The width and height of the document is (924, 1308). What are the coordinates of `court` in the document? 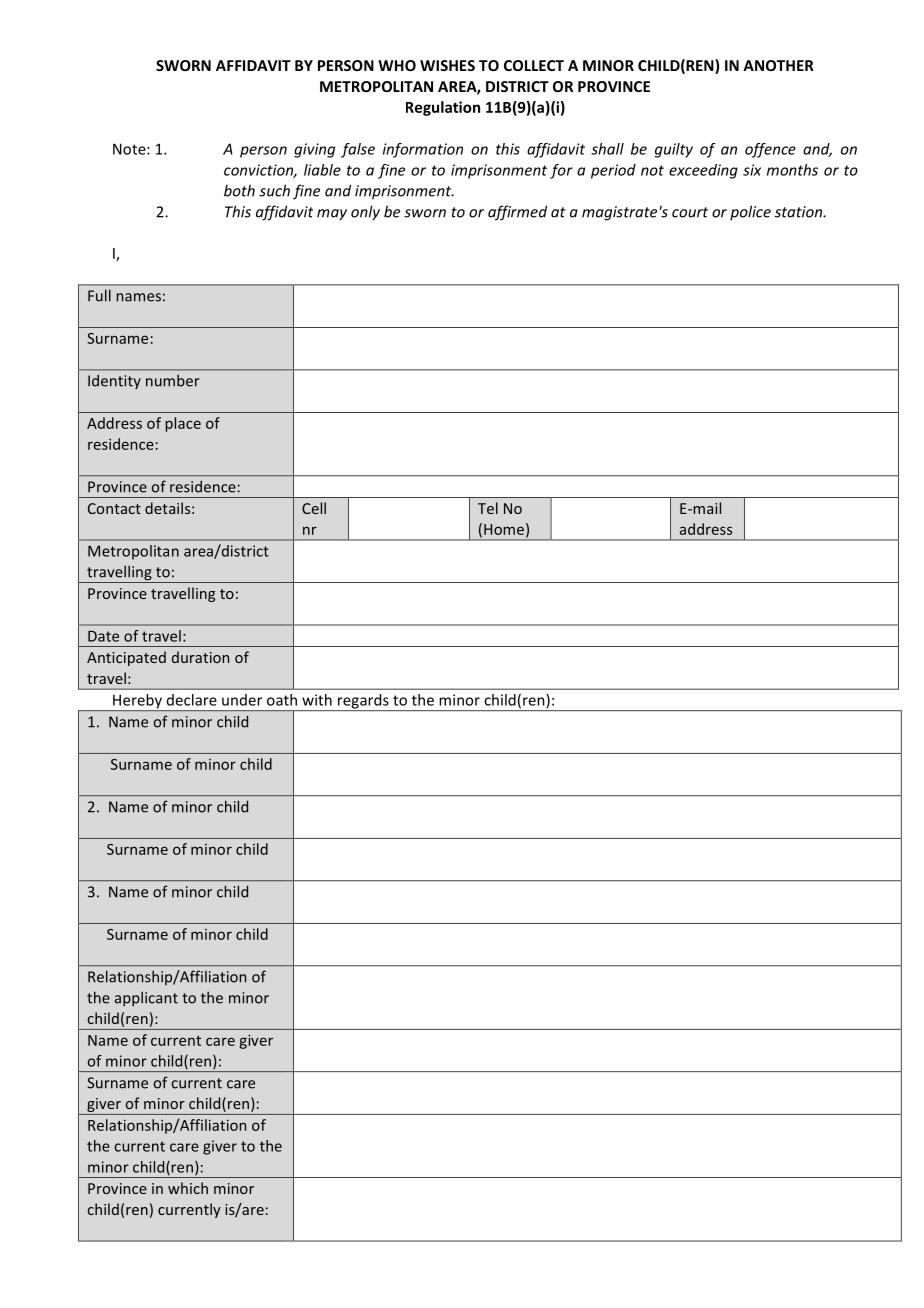 It's located at (690, 212).
